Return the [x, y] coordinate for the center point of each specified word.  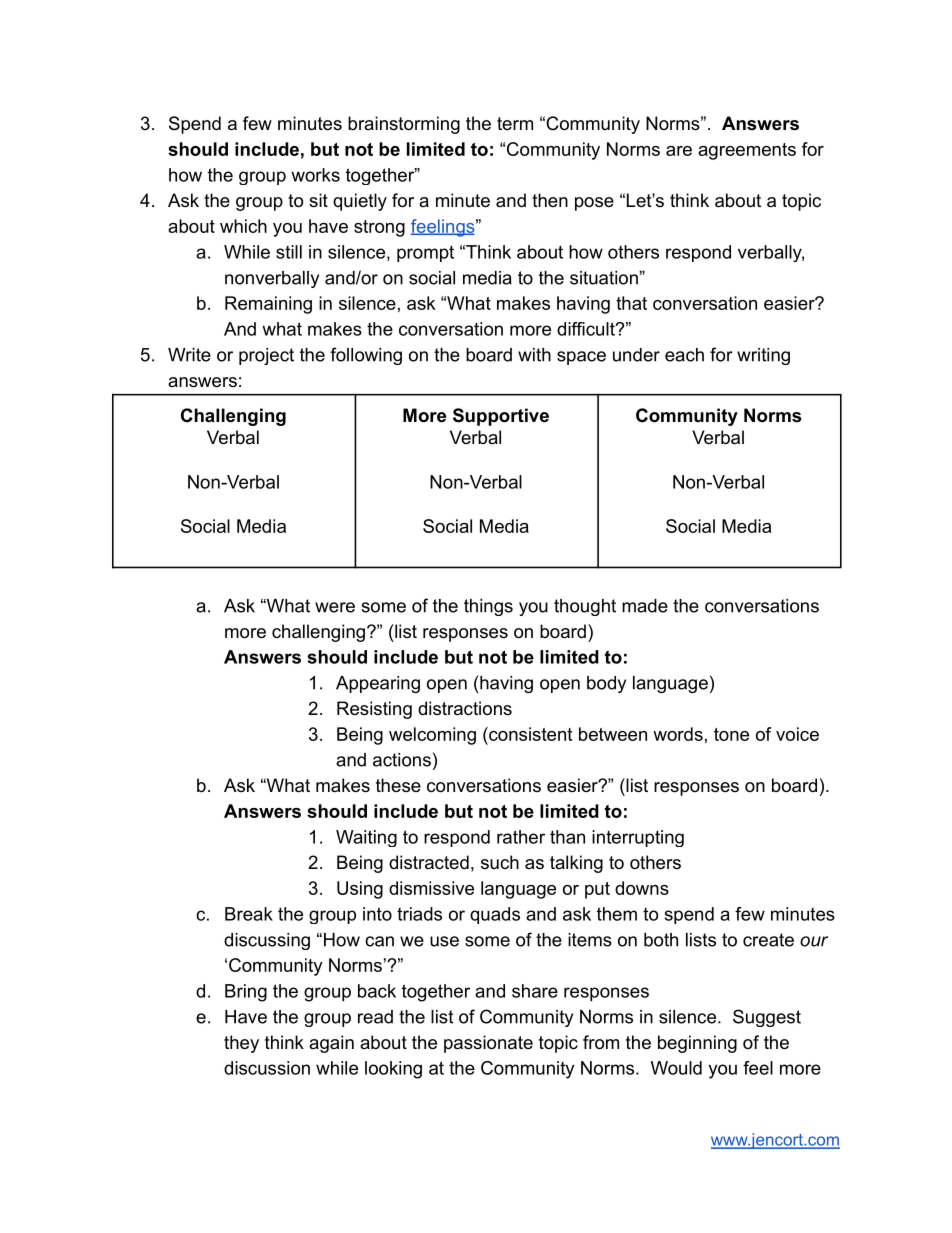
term [515, 123]
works [315, 175]
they [241, 1044]
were [335, 607]
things [488, 607]
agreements [747, 151]
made [645, 606]
